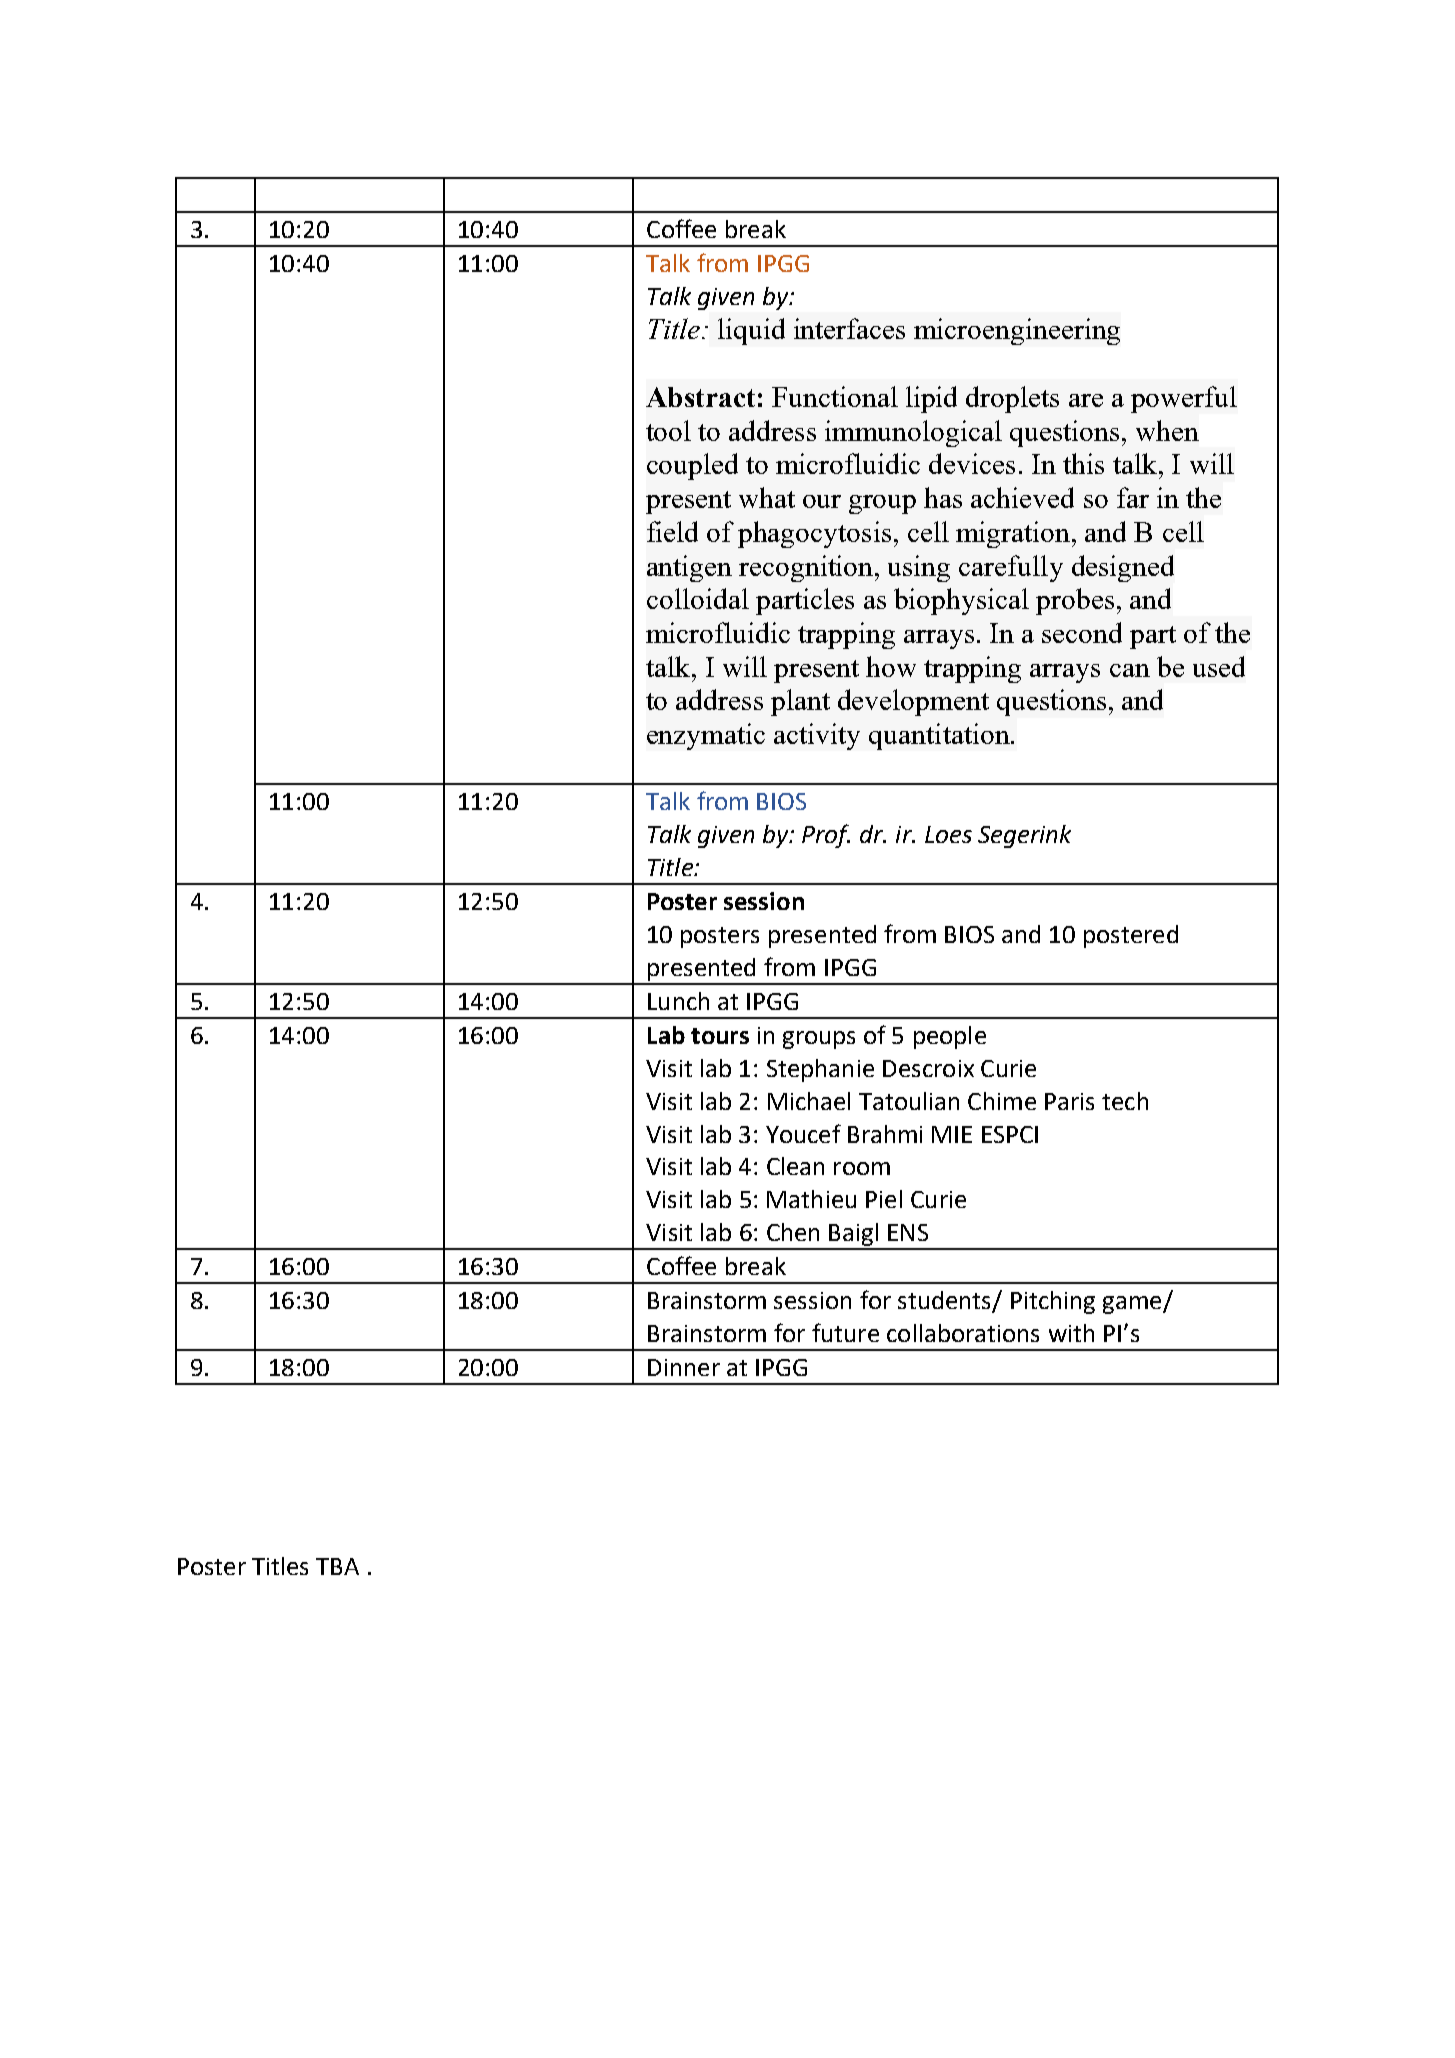 Image resolution: width=1455 pixels, height=2058 pixels. I want to click on powerful, so click(1184, 399).
